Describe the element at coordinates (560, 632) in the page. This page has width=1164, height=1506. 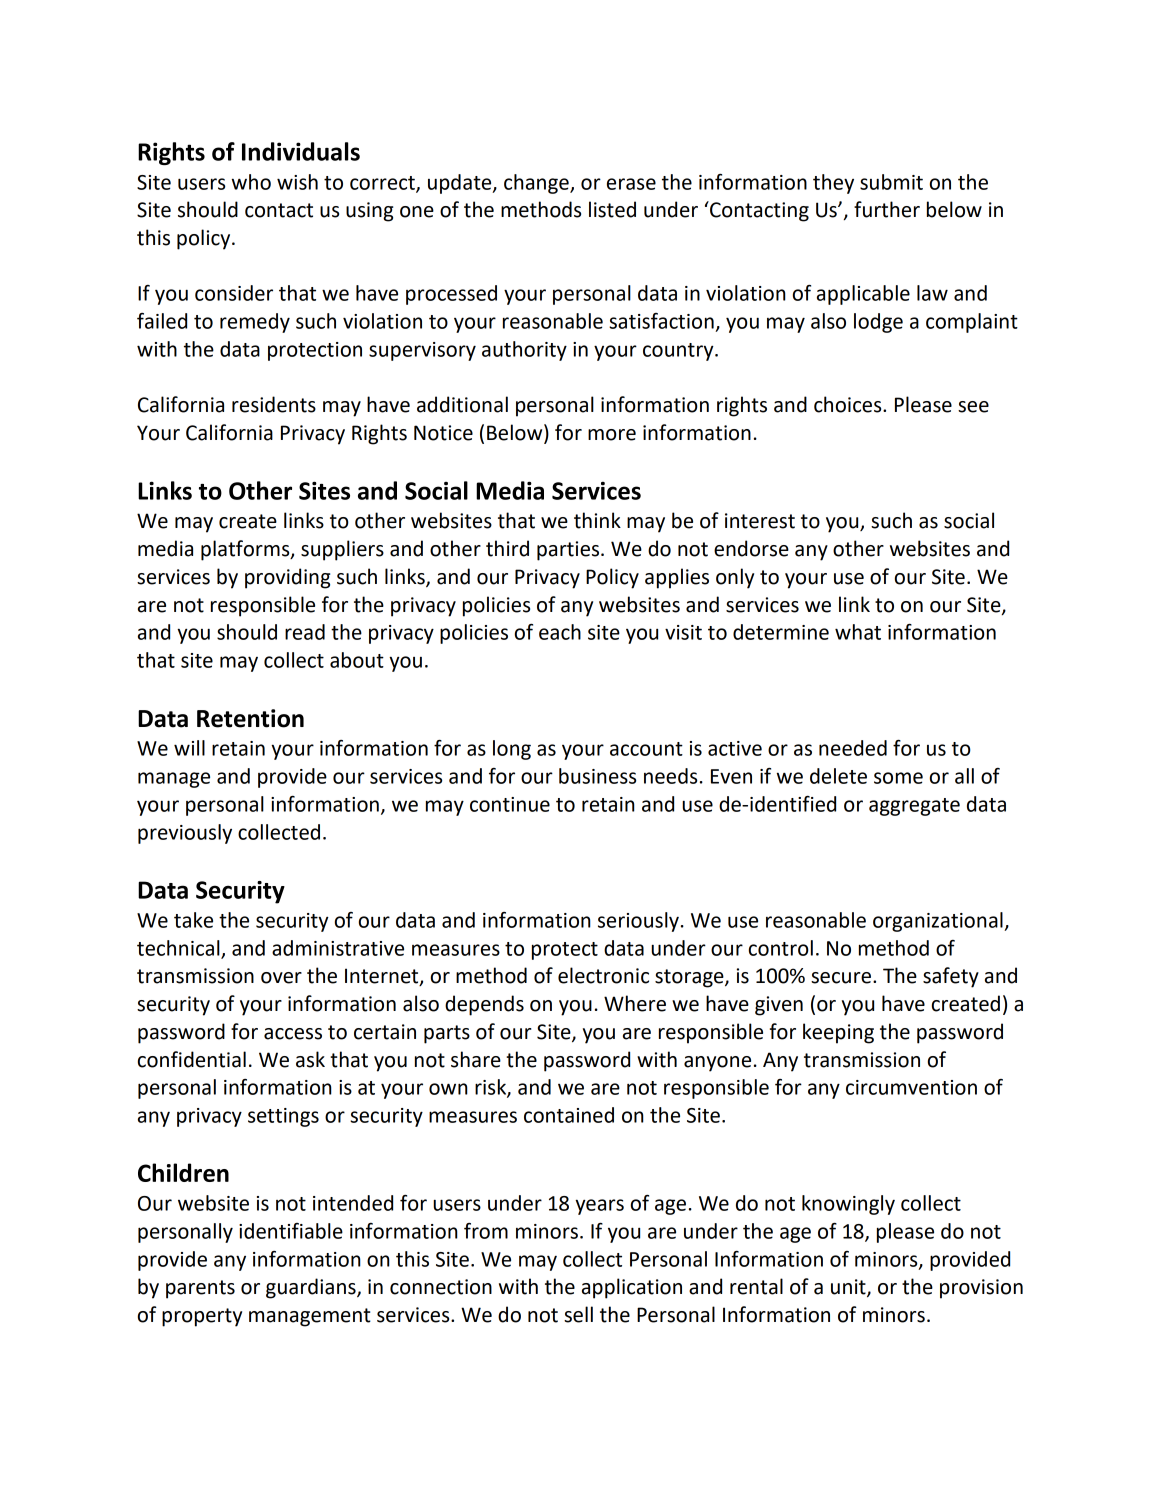
I see `each` at that location.
